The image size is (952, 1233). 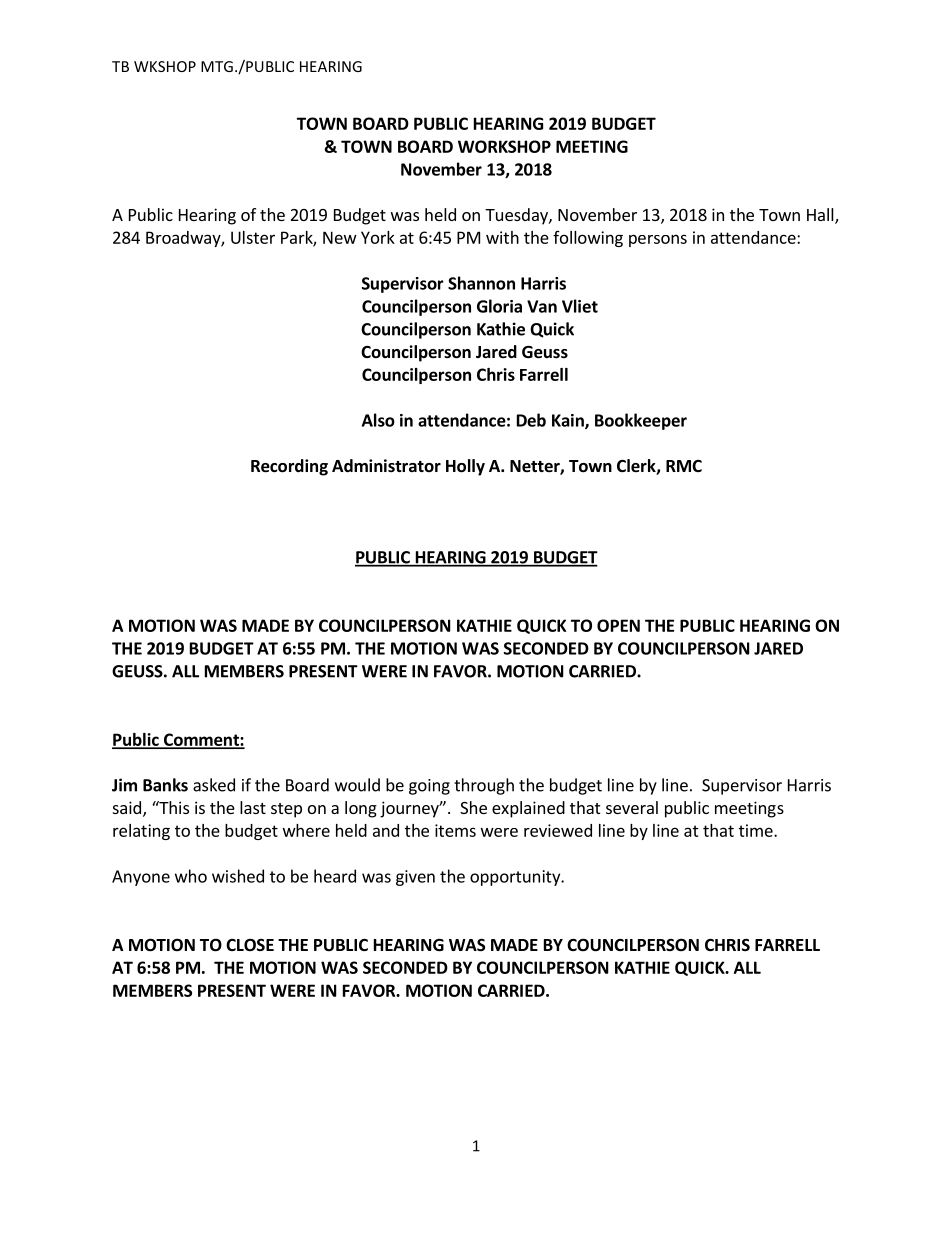 I want to click on asked, so click(x=214, y=785).
